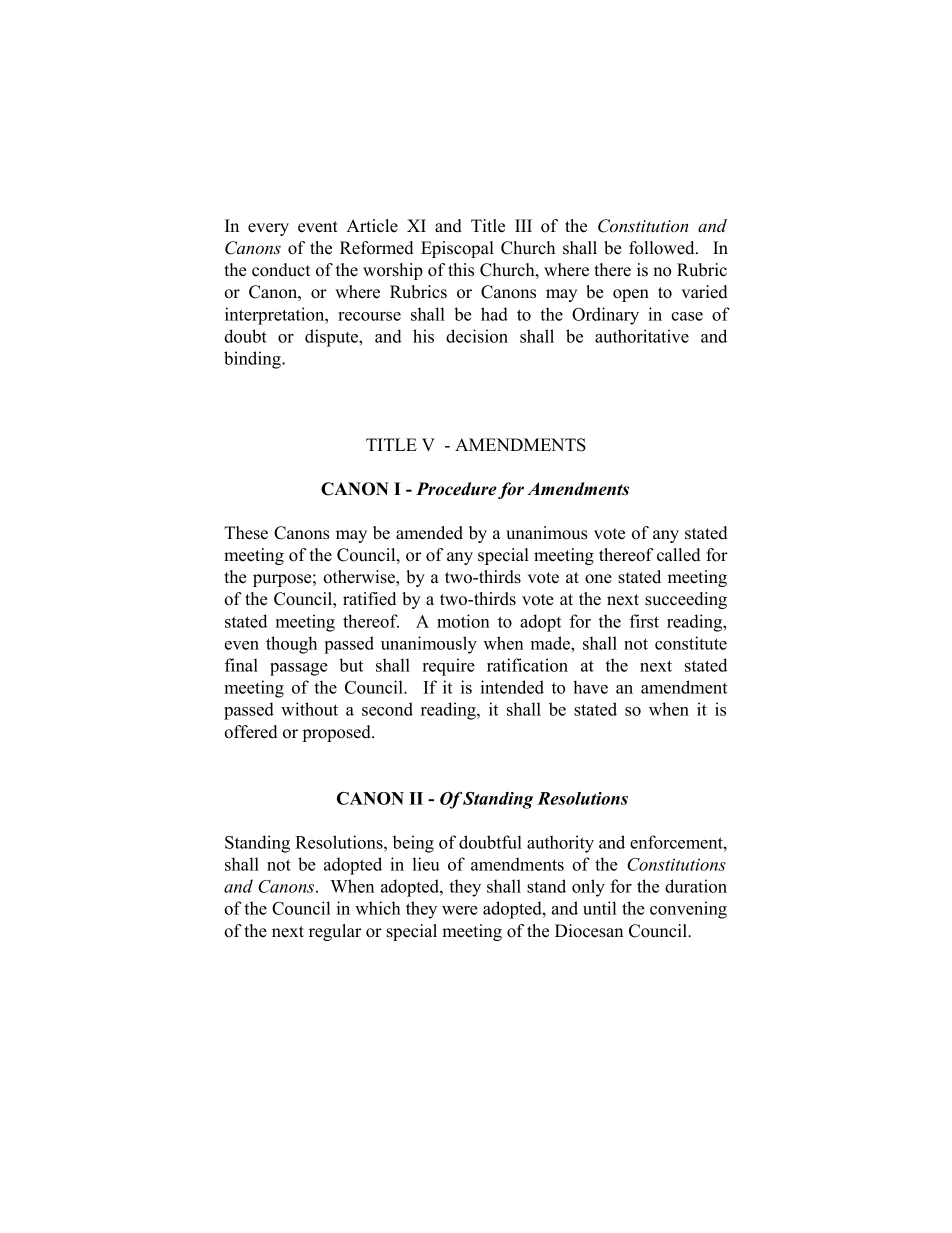 Image resolution: width=952 pixels, height=1233 pixels. I want to click on called, so click(679, 555).
